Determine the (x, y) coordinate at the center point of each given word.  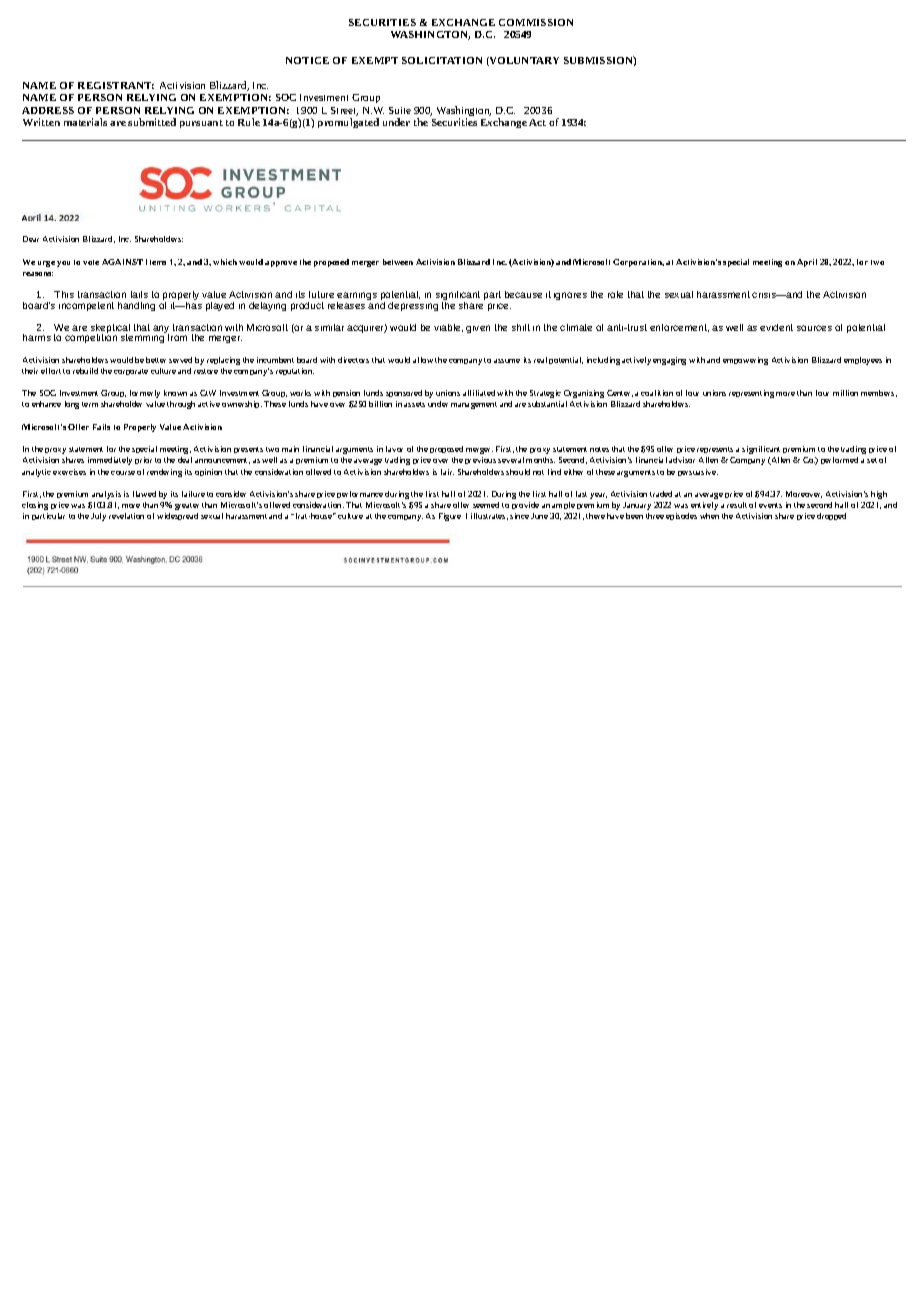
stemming (143, 337)
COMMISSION (536, 22)
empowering (745, 361)
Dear (31, 239)
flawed (144, 494)
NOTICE (307, 60)
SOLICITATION (442, 60)
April (807, 263)
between (398, 262)
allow (423, 360)
